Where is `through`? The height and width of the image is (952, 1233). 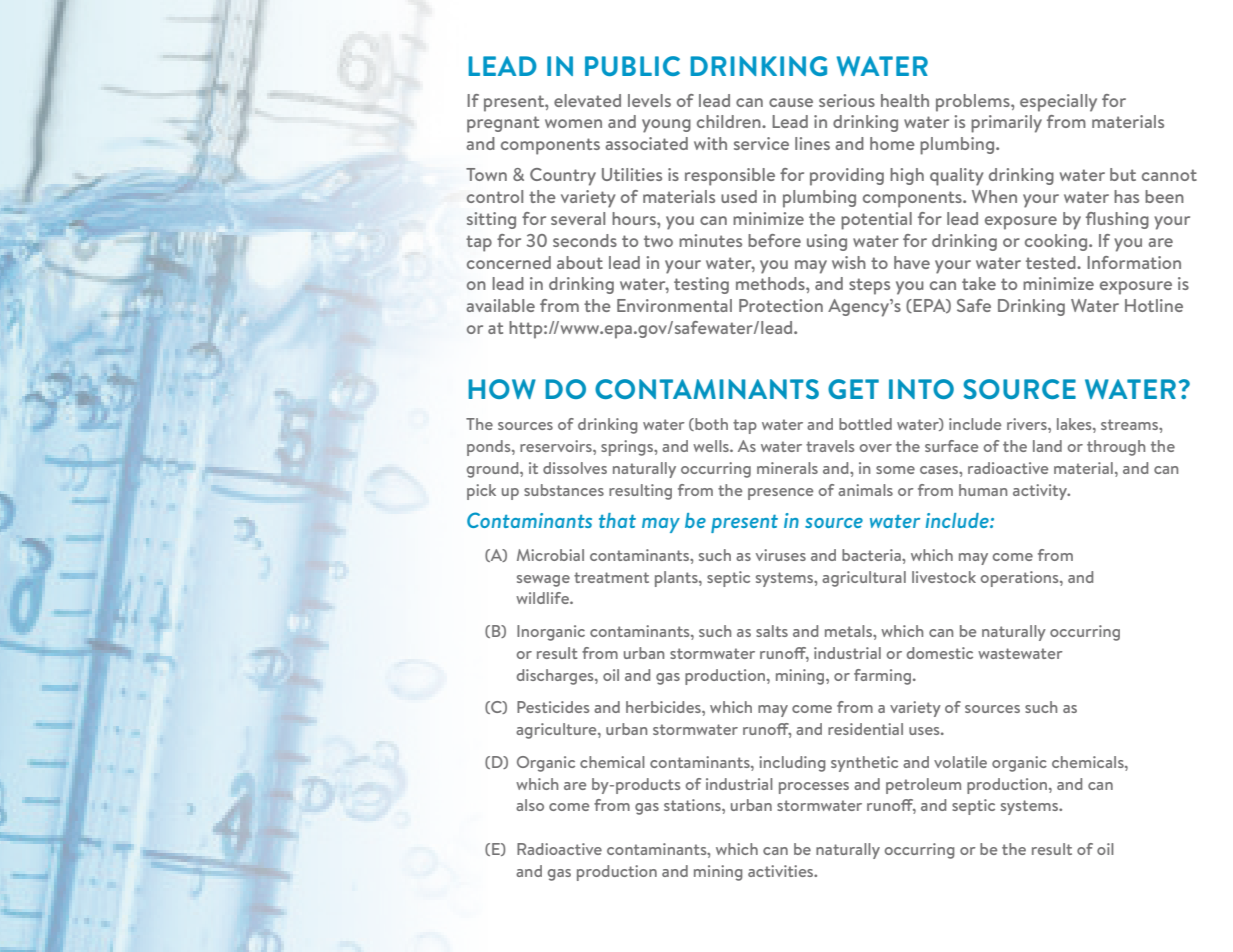
through is located at coordinates (1116, 448).
